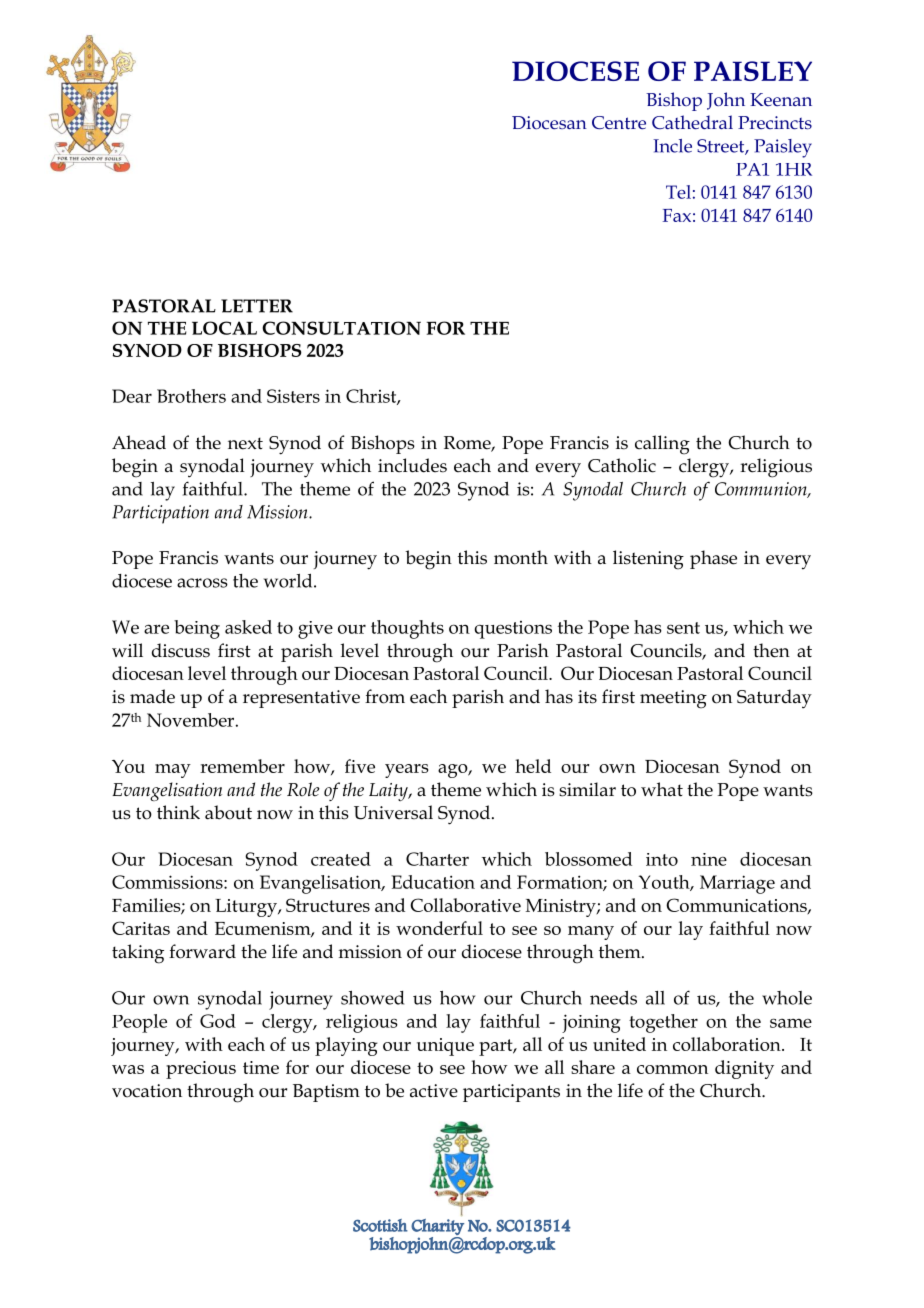  Describe the element at coordinates (775, 123) in the image. I see `Precincts` at that location.
